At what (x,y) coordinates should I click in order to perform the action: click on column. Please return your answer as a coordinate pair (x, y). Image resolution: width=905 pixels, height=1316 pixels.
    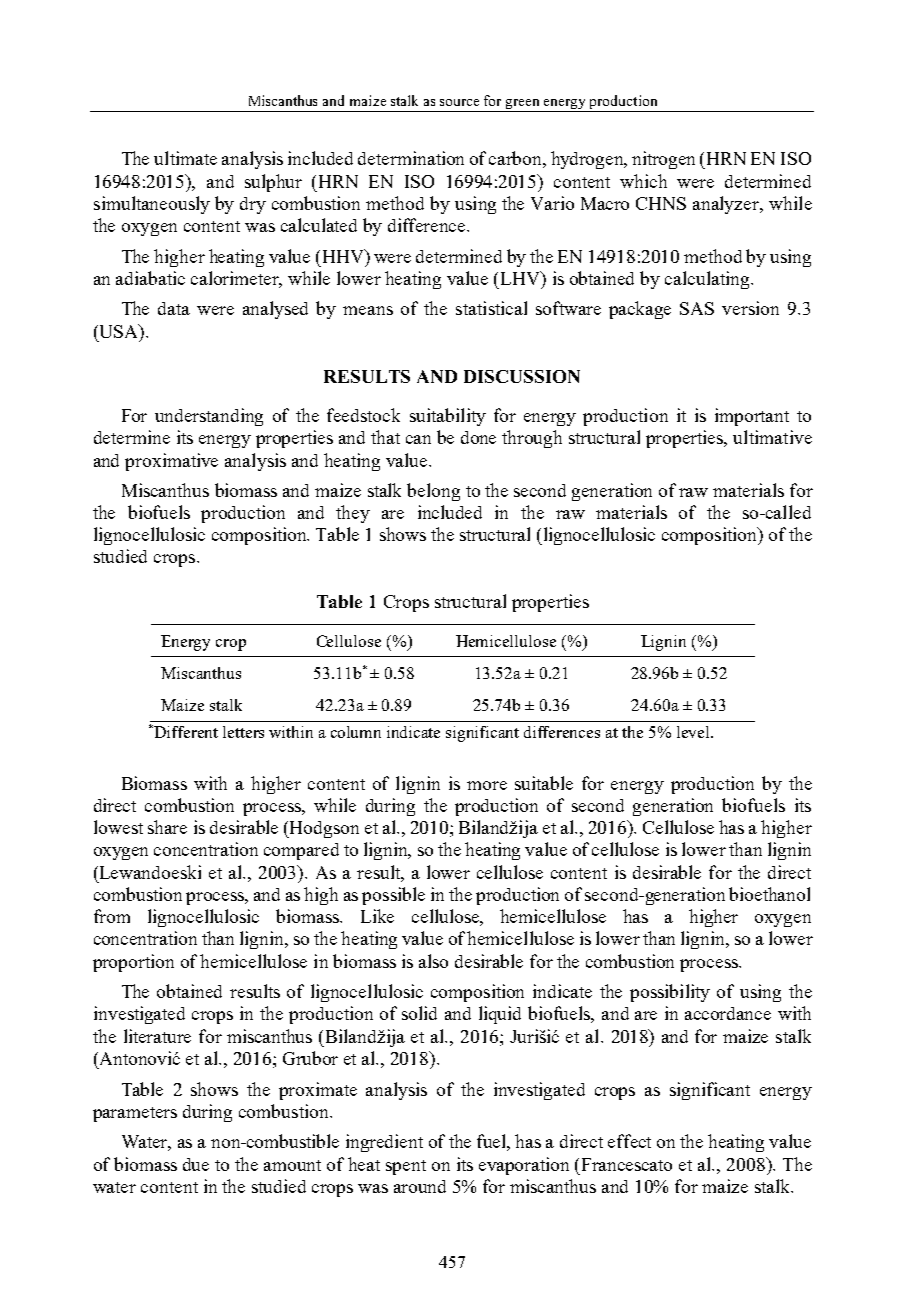
    Looking at the image, I should click on (356, 732).
